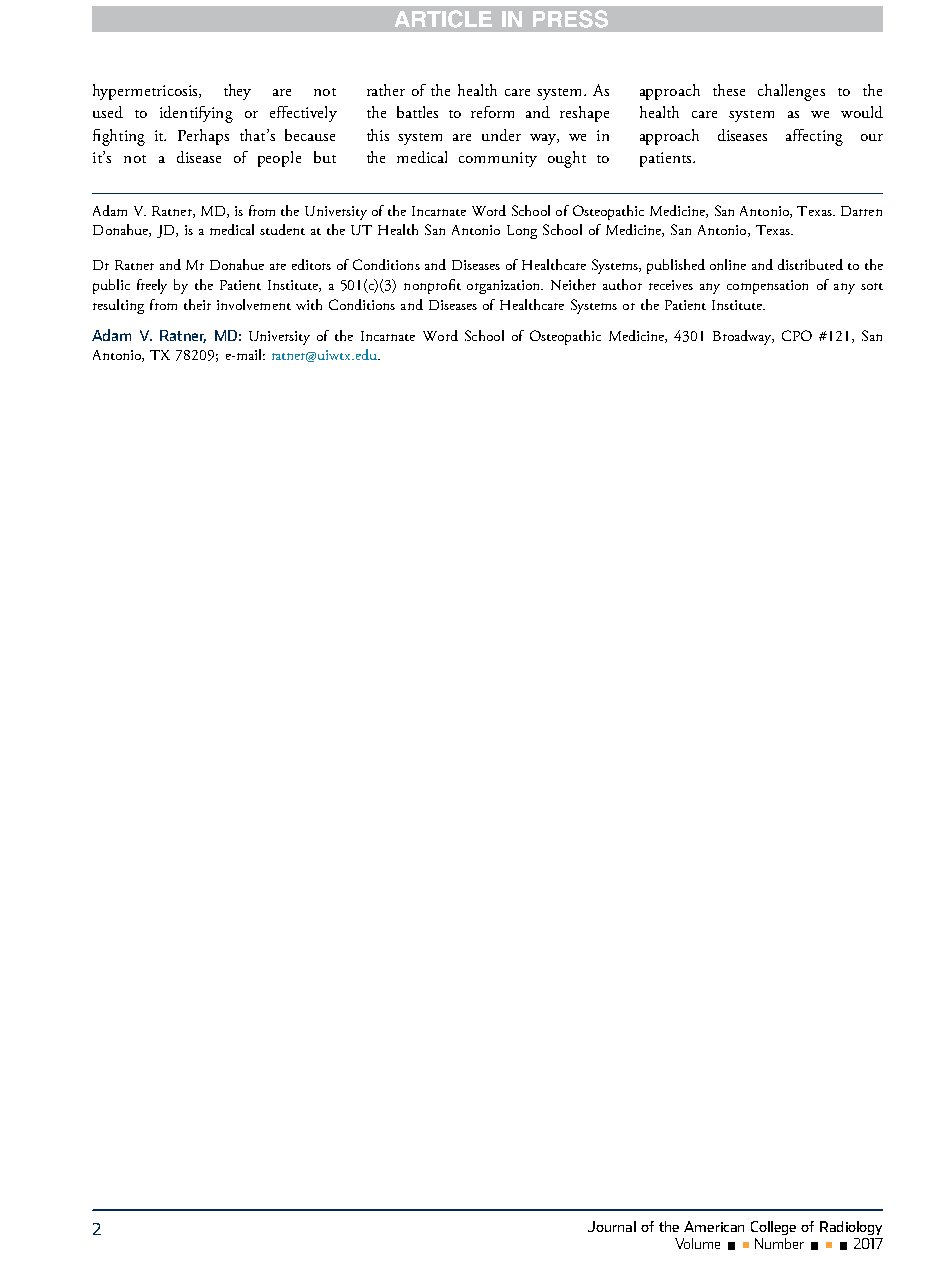  What do you see at coordinates (743, 337) in the image?
I see `Broadway` at bounding box center [743, 337].
